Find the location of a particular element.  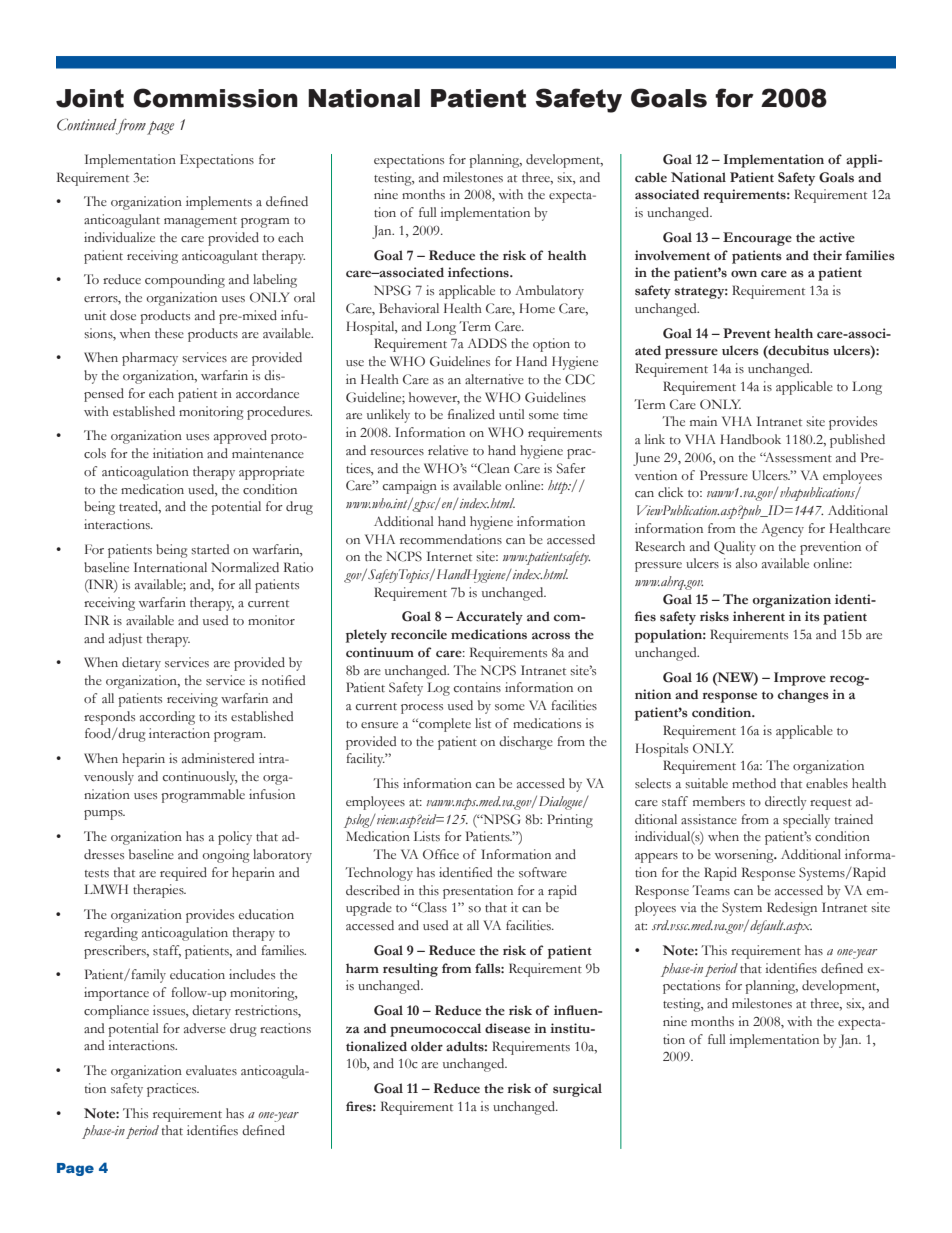

ADDS is located at coordinates (487, 343).
